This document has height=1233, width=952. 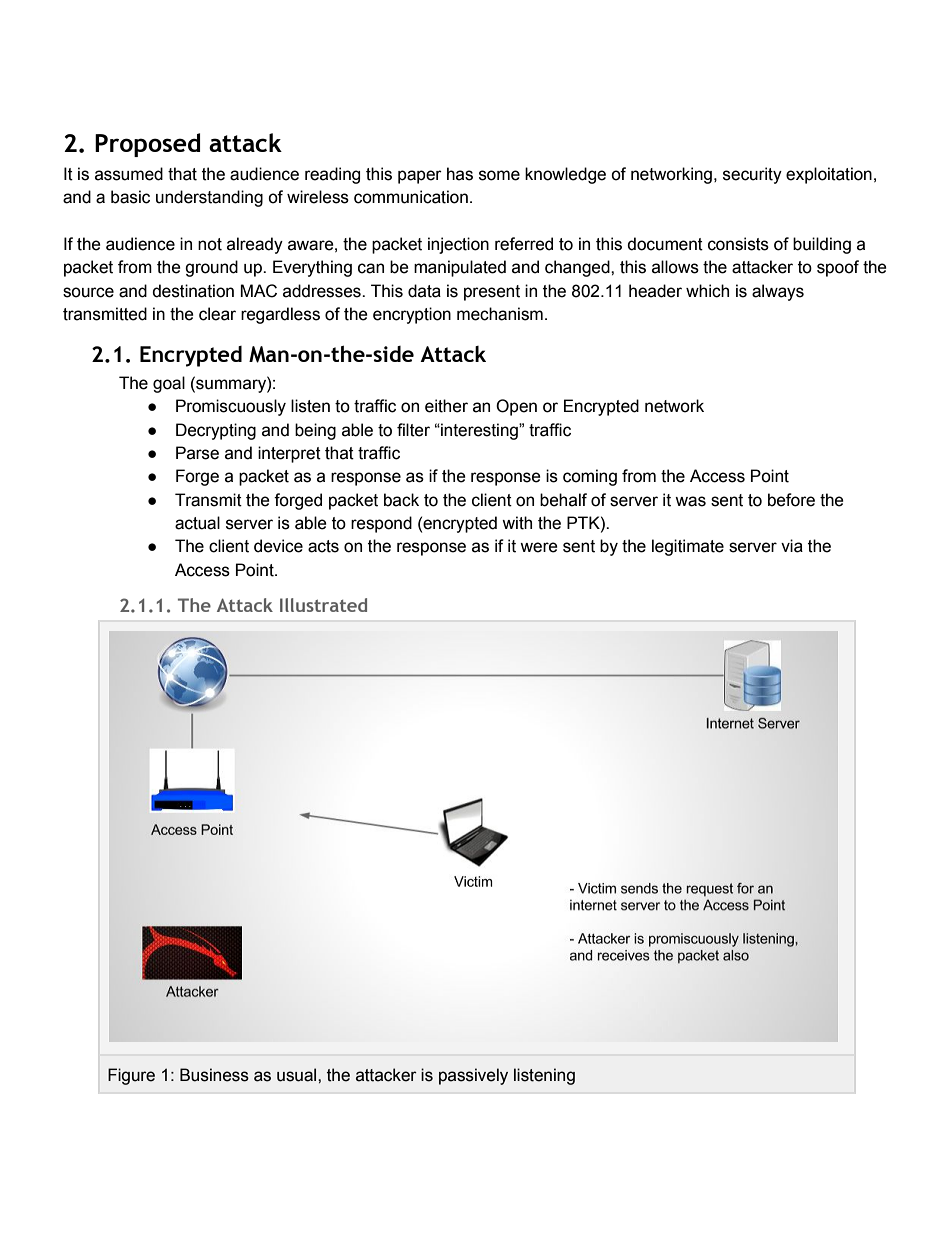 I want to click on were, so click(x=539, y=547).
